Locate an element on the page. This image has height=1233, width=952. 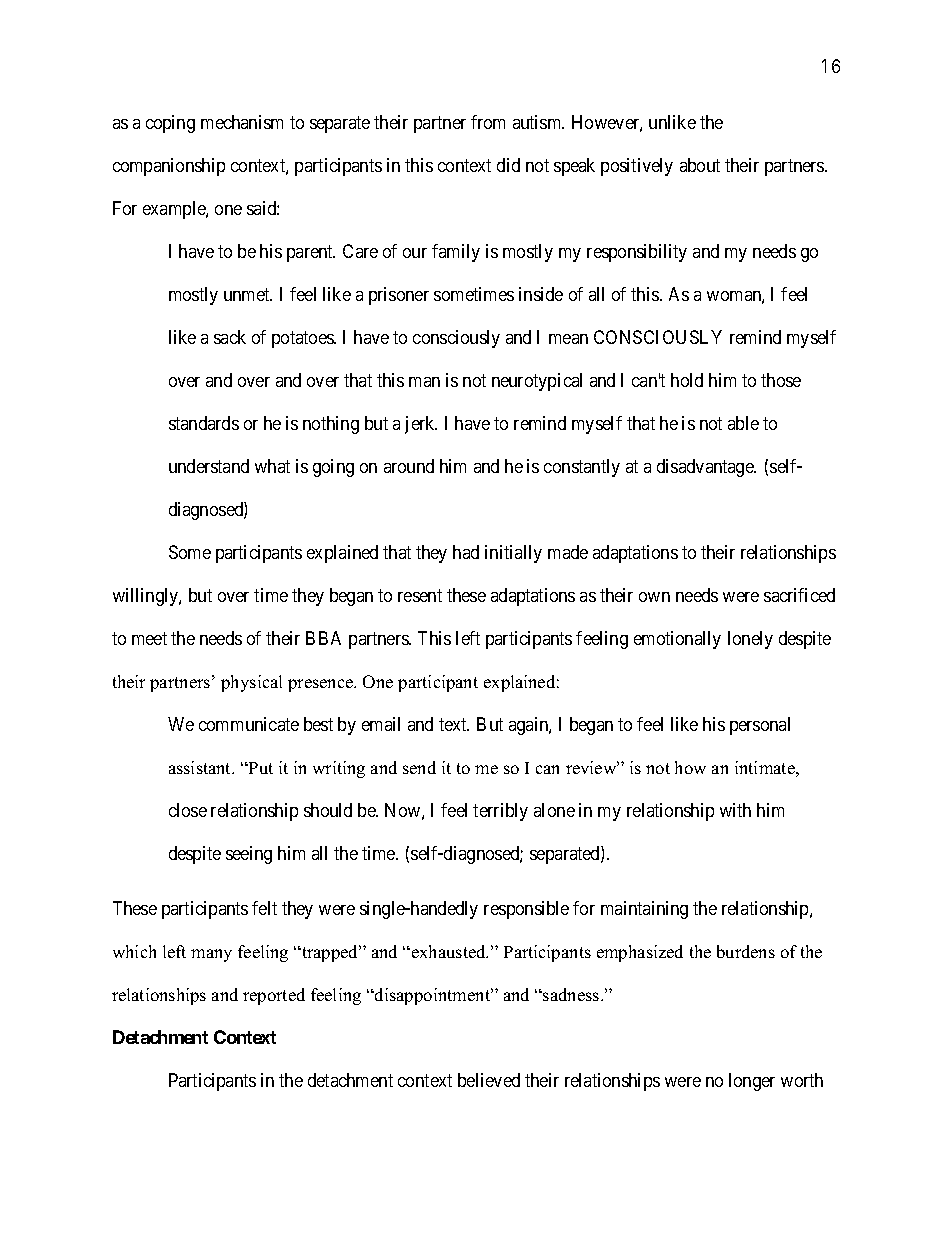
believed is located at coordinates (489, 1080).
